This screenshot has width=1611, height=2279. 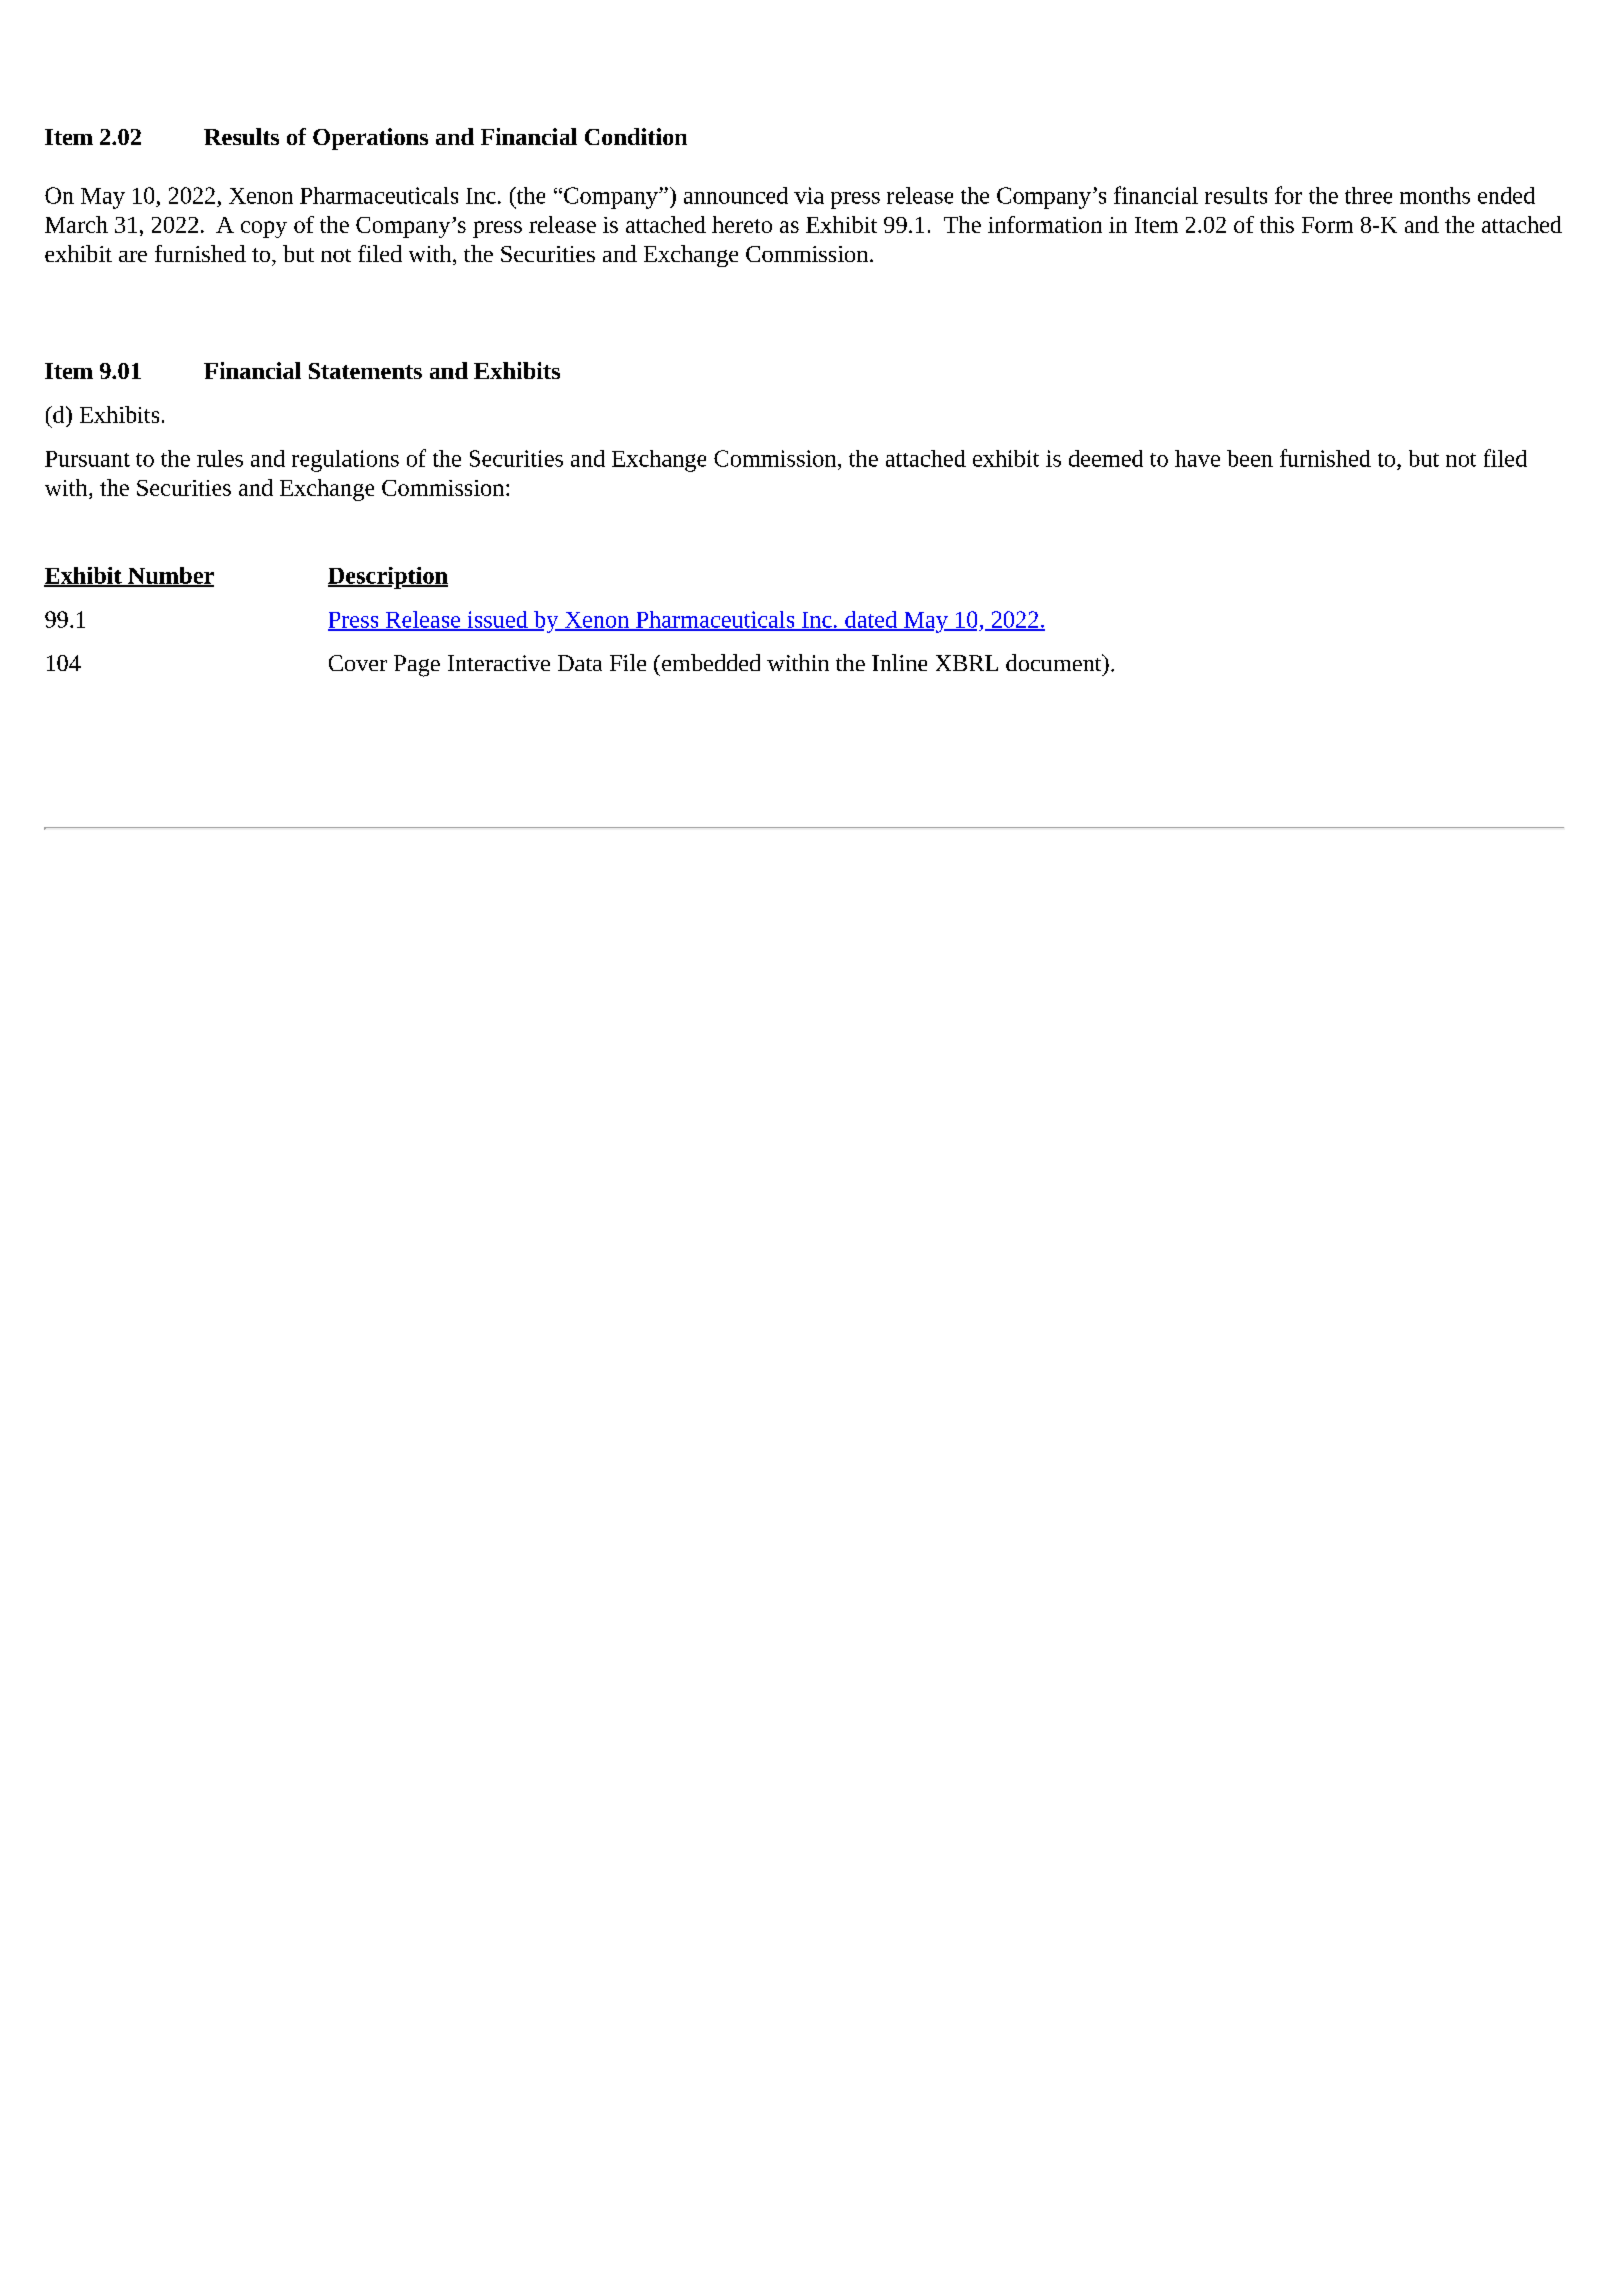 What do you see at coordinates (370, 139) in the screenshot?
I see `Operations` at bounding box center [370, 139].
